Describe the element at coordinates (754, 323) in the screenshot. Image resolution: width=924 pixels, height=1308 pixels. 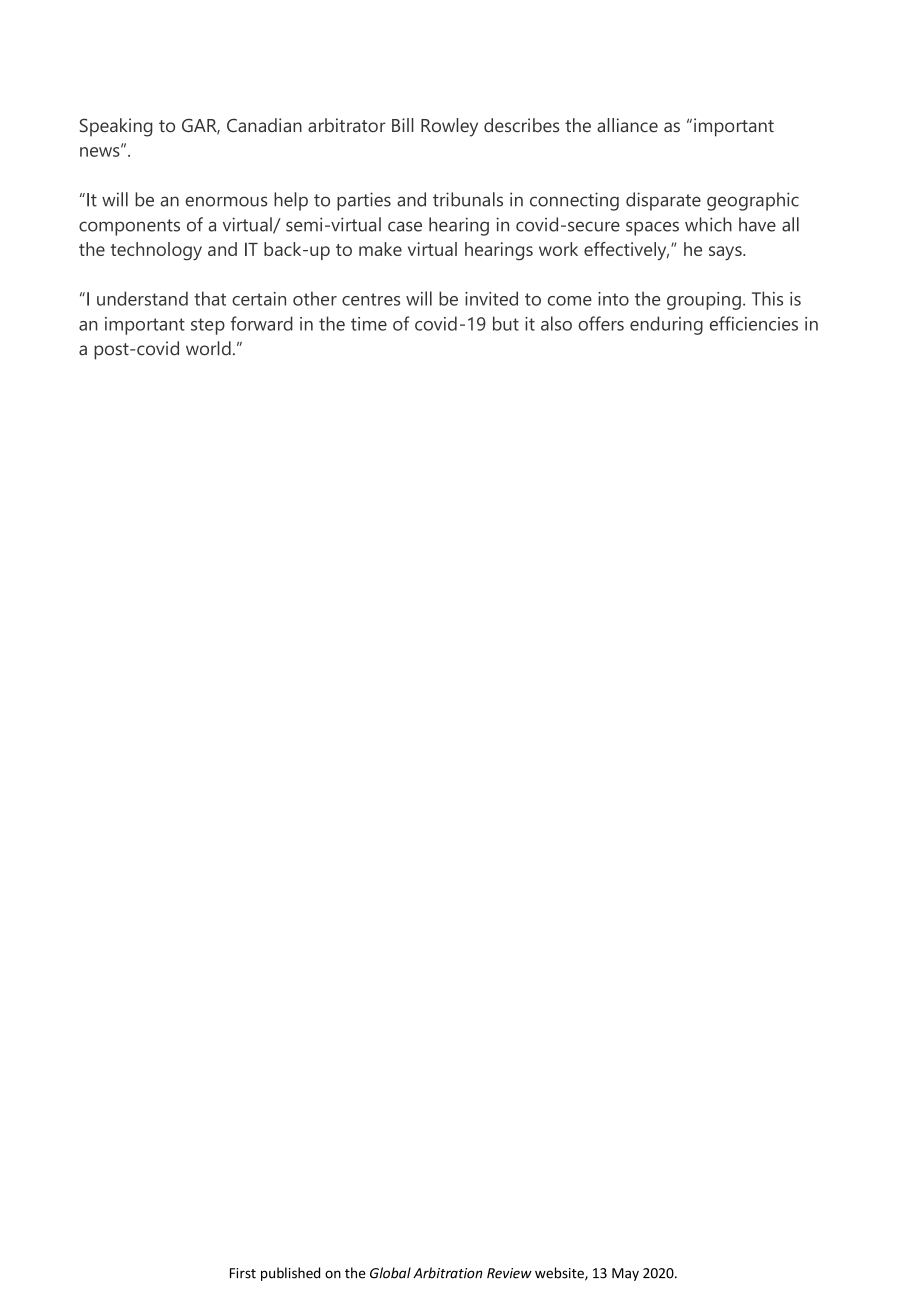
I see `efficiencies` at that location.
